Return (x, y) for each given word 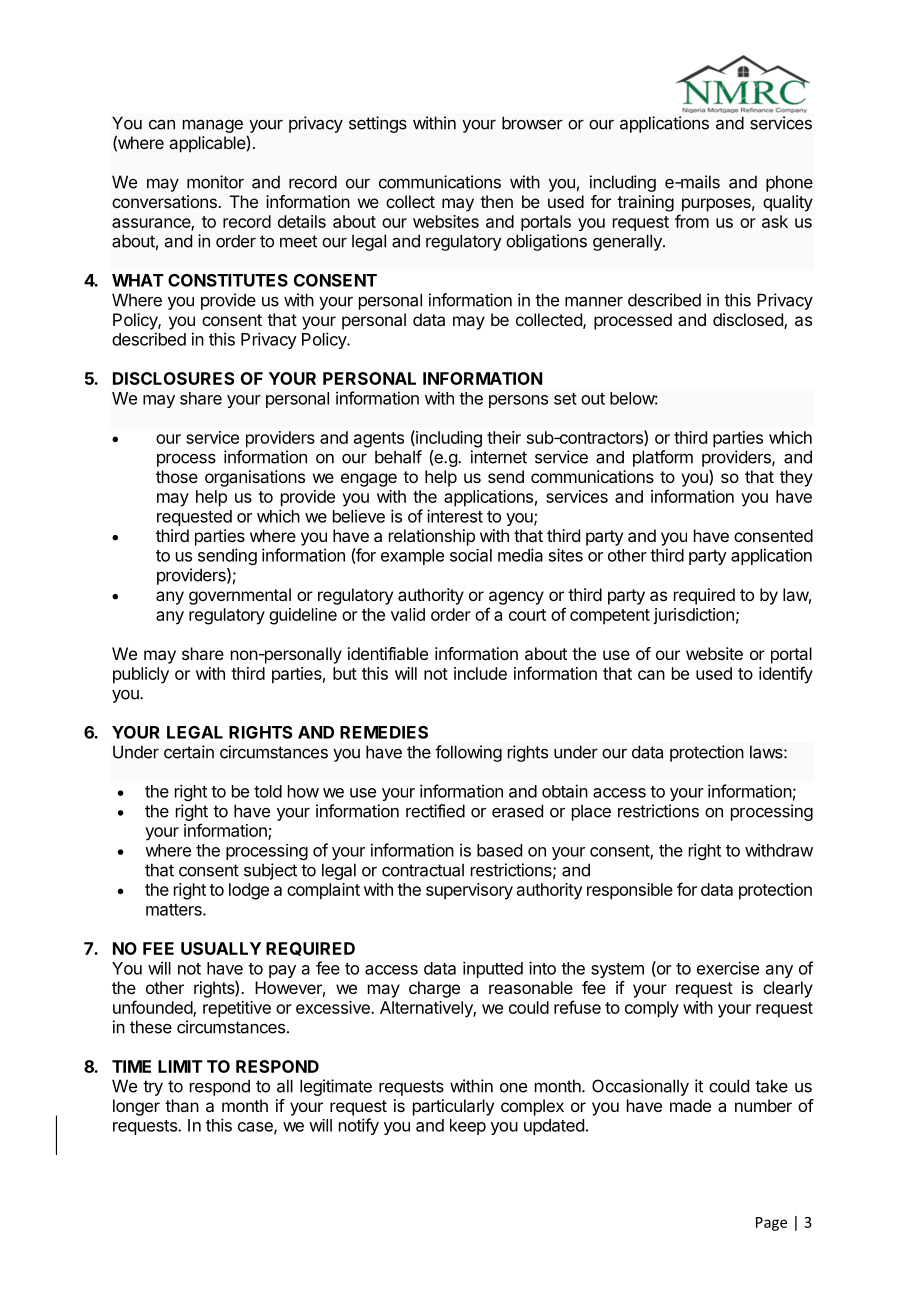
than (182, 1105)
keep (468, 1127)
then (496, 201)
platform (663, 458)
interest (455, 516)
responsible (630, 891)
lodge (249, 891)
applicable (208, 144)
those (177, 476)
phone (789, 183)
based (499, 850)
